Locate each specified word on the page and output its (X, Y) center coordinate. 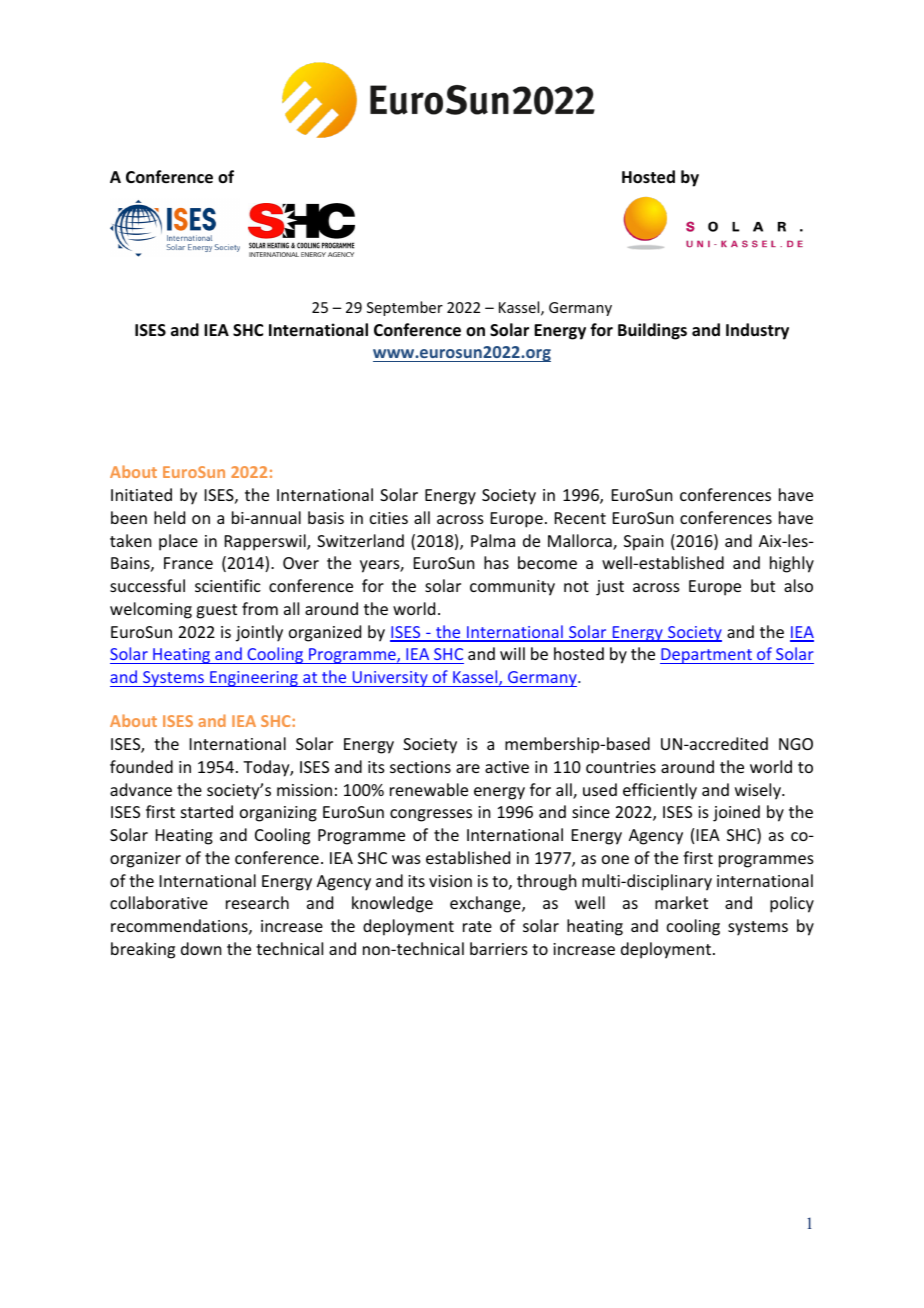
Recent (580, 518)
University (390, 679)
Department (707, 656)
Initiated (141, 494)
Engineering (254, 679)
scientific (228, 585)
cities (389, 518)
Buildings (652, 331)
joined (736, 813)
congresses (431, 815)
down (201, 948)
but (763, 585)
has (496, 562)
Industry (757, 331)
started (207, 811)
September (405, 308)
